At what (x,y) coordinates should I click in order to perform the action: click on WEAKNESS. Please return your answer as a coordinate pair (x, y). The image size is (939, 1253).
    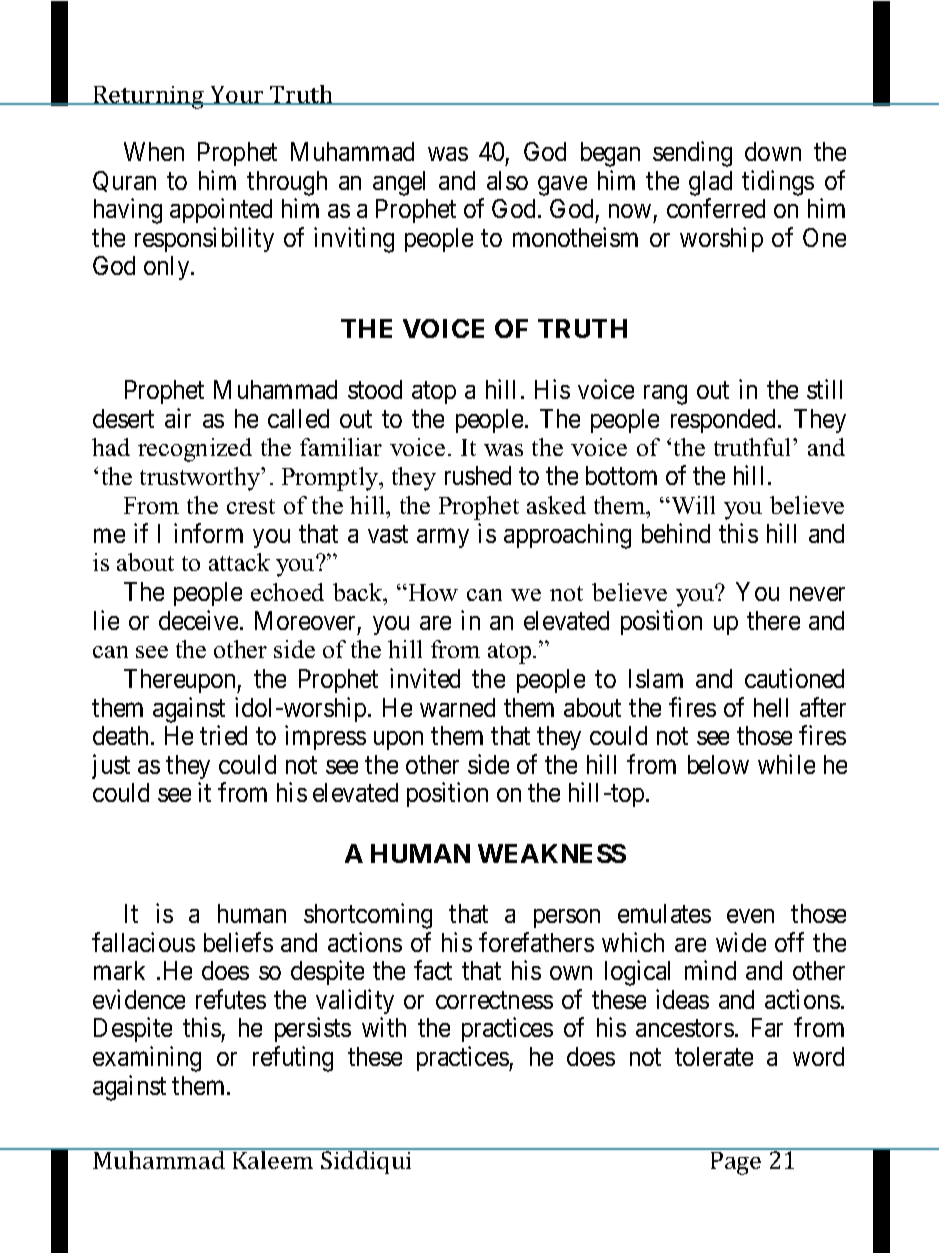
    Looking at the image, I should click on (552, 853).
